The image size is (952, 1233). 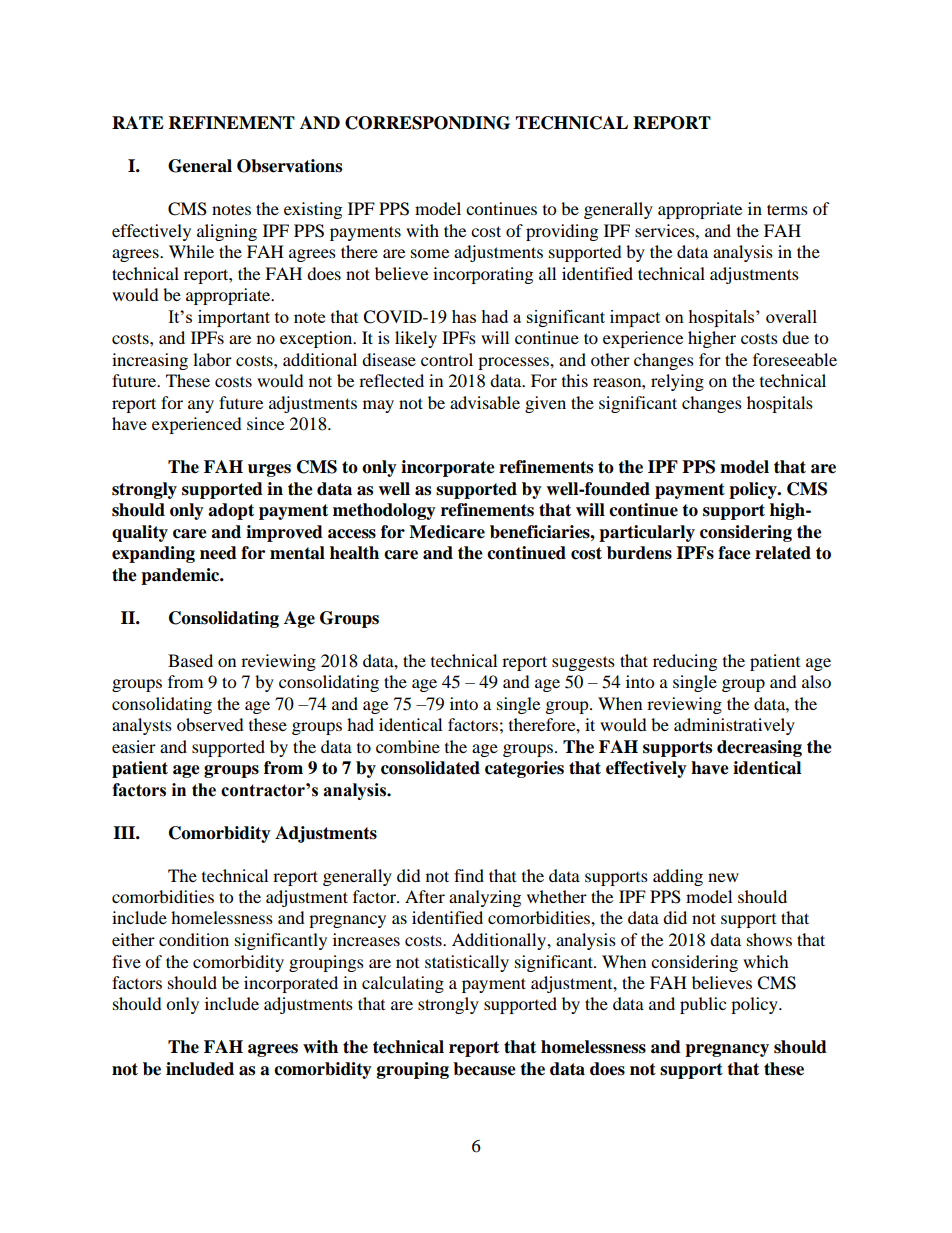 What do you see at coordinates (734, 553) in the screenshot?
I see `face` at bounding box center [734, 553].
